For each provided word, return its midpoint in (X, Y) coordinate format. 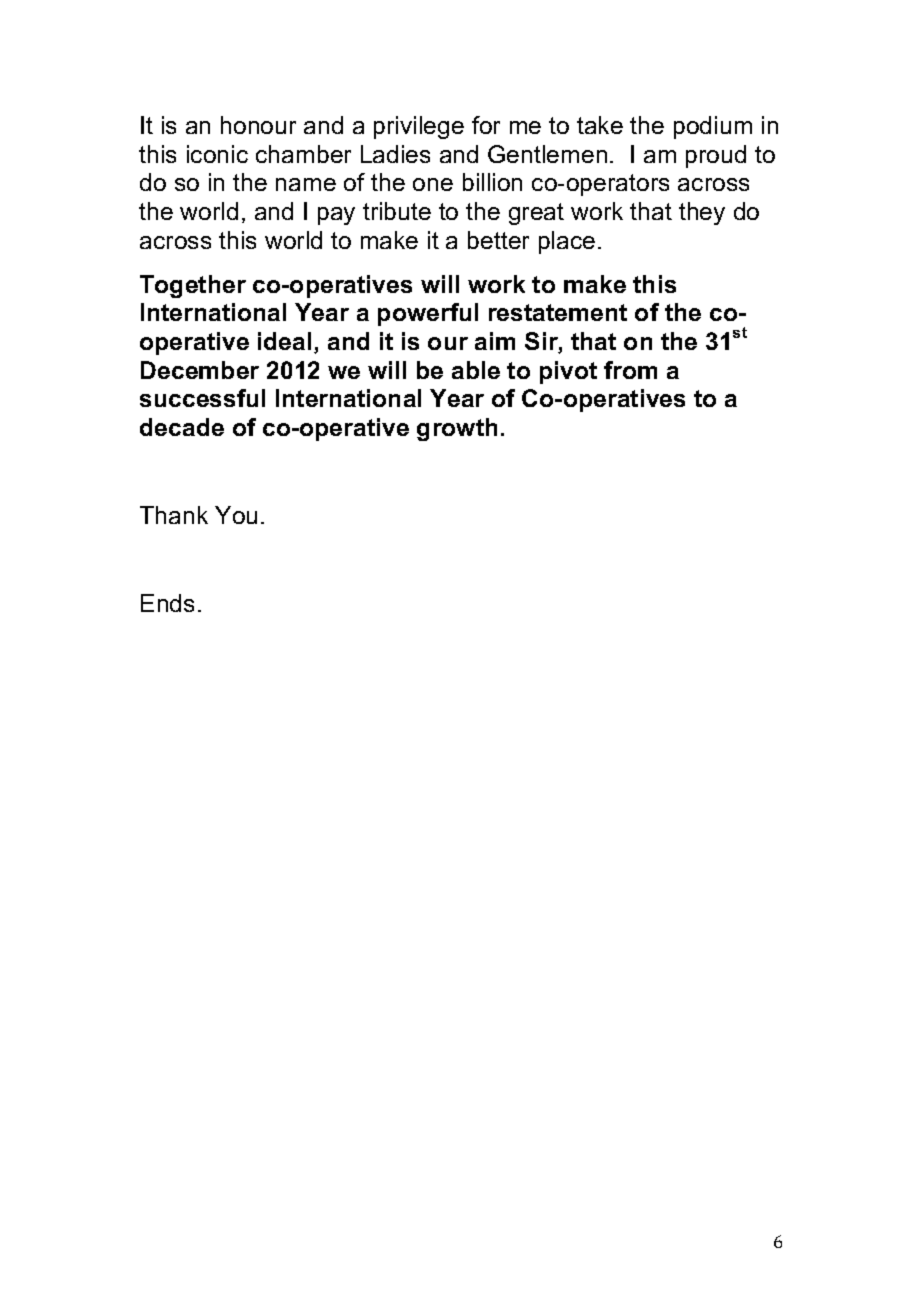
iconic (217, 154)
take (600, 125)
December (200, 370)
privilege (419, 127)
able (476, 370)
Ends (167, 603)
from (630, 370)
